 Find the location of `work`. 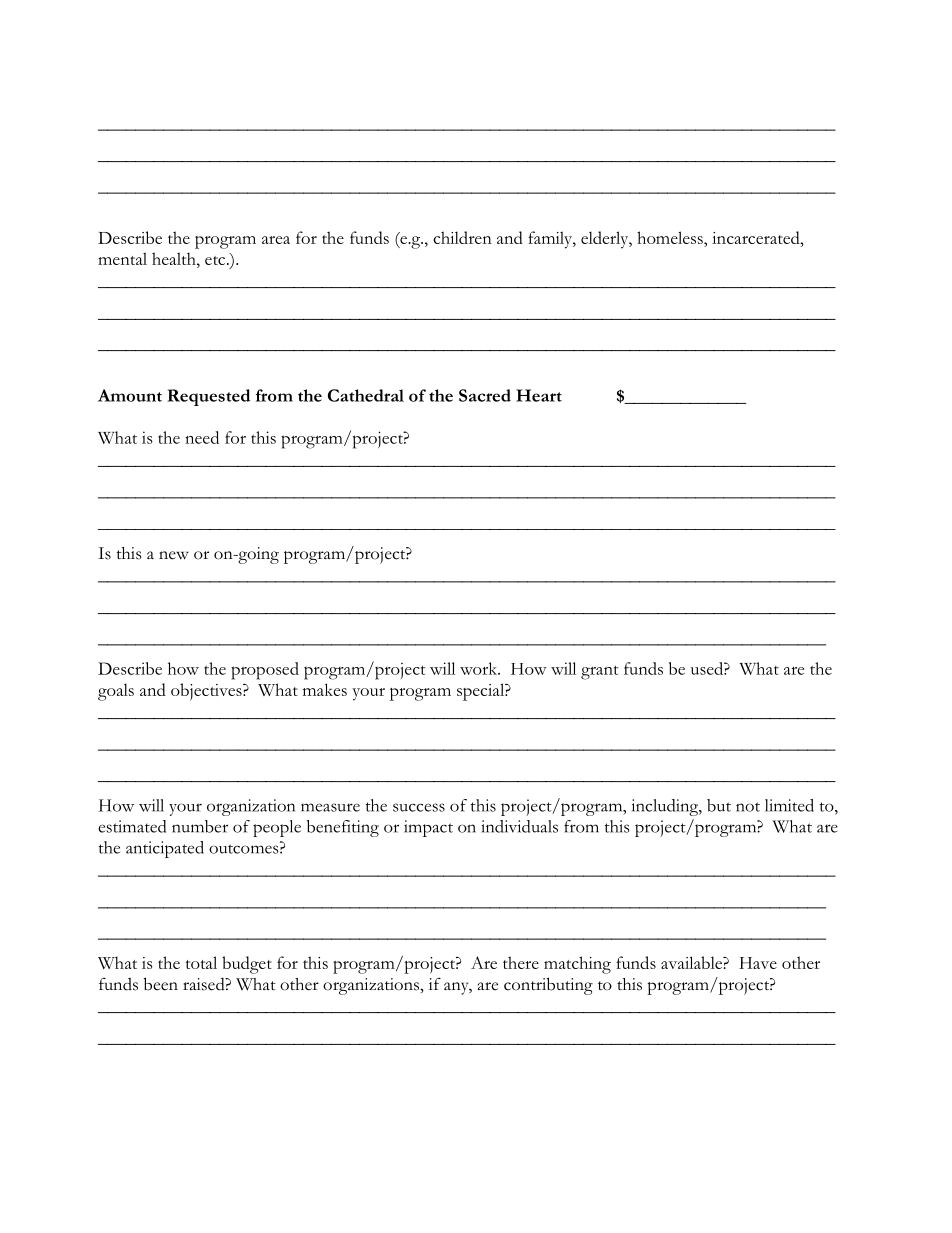

work is located at coordinates (480, 668).
